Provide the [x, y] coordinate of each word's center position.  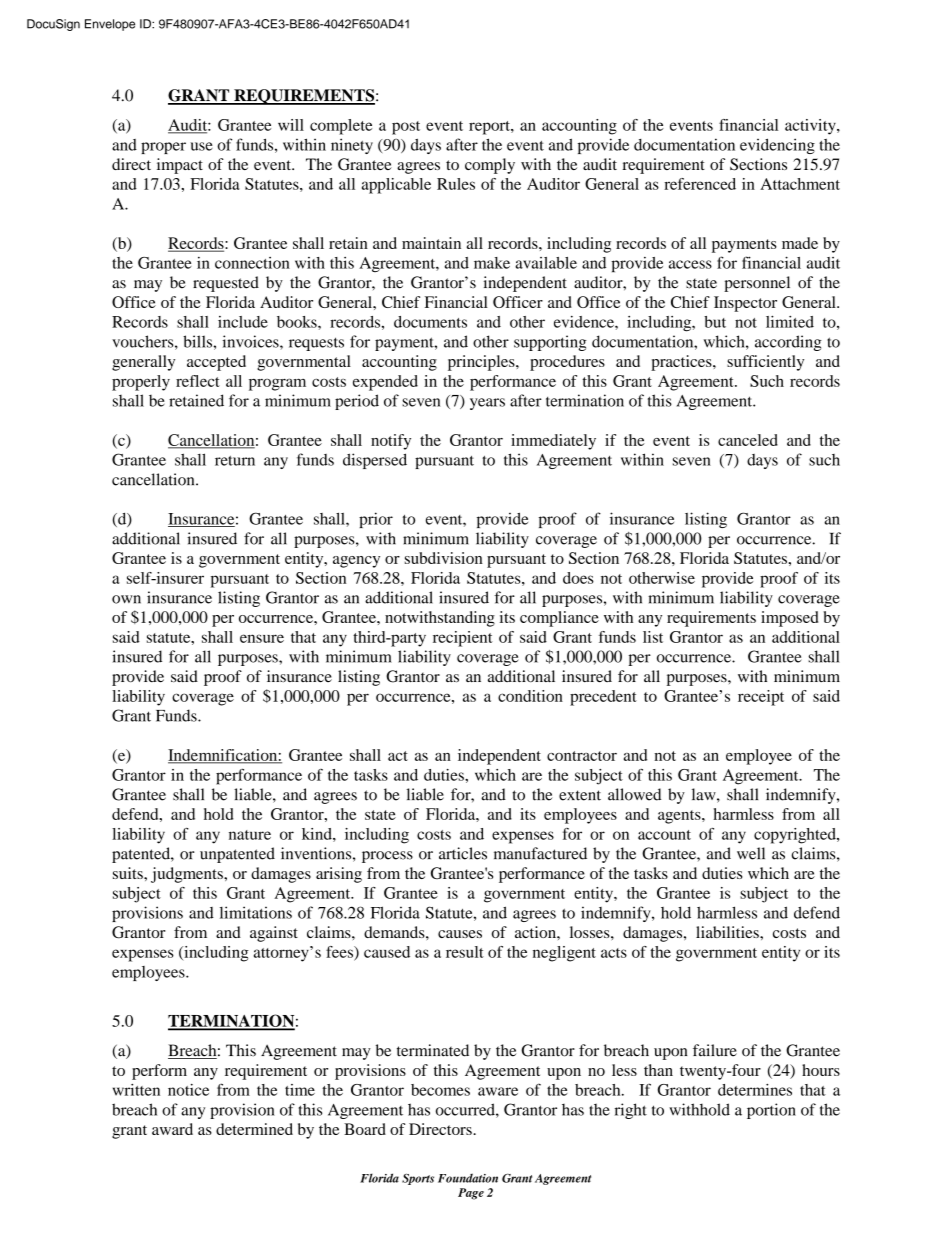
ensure [262, 638]
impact [180, 166]
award [172, 1129]
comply [490, 166]
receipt [761, 698]
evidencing [777, 146]
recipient [463, 639]
